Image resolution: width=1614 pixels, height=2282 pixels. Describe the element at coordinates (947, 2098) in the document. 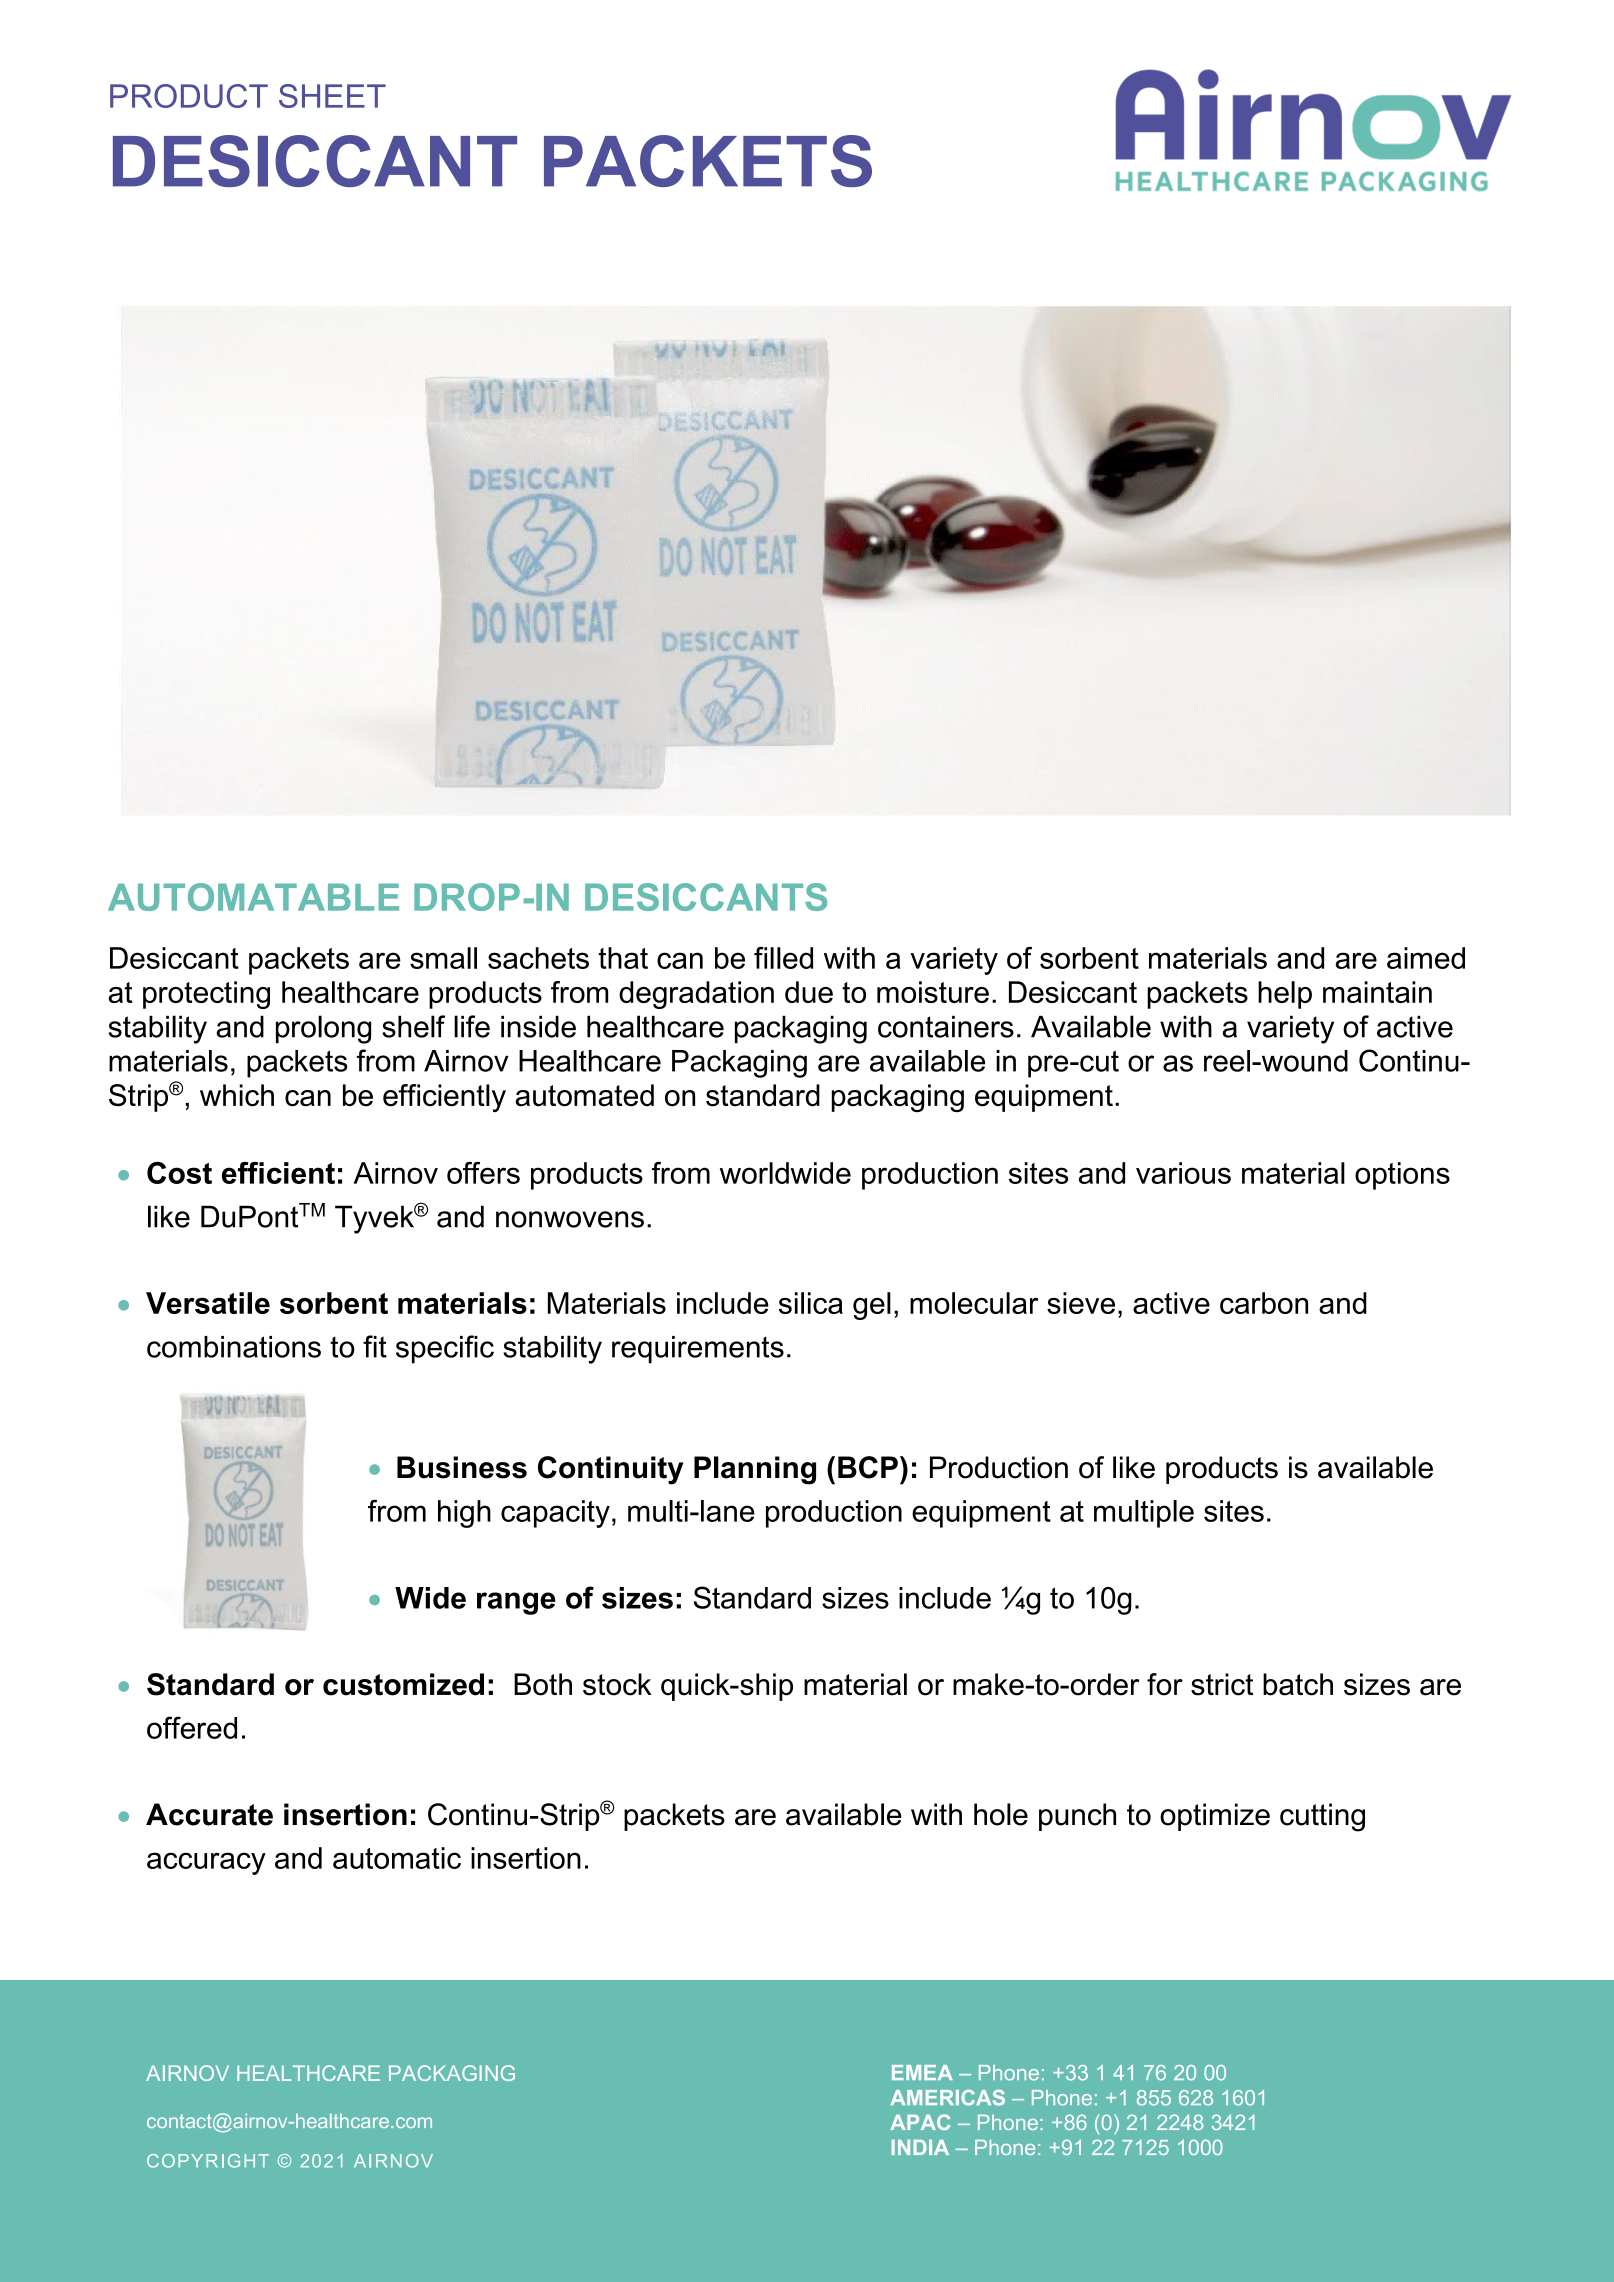

I see `AMERICAS` at that location.
